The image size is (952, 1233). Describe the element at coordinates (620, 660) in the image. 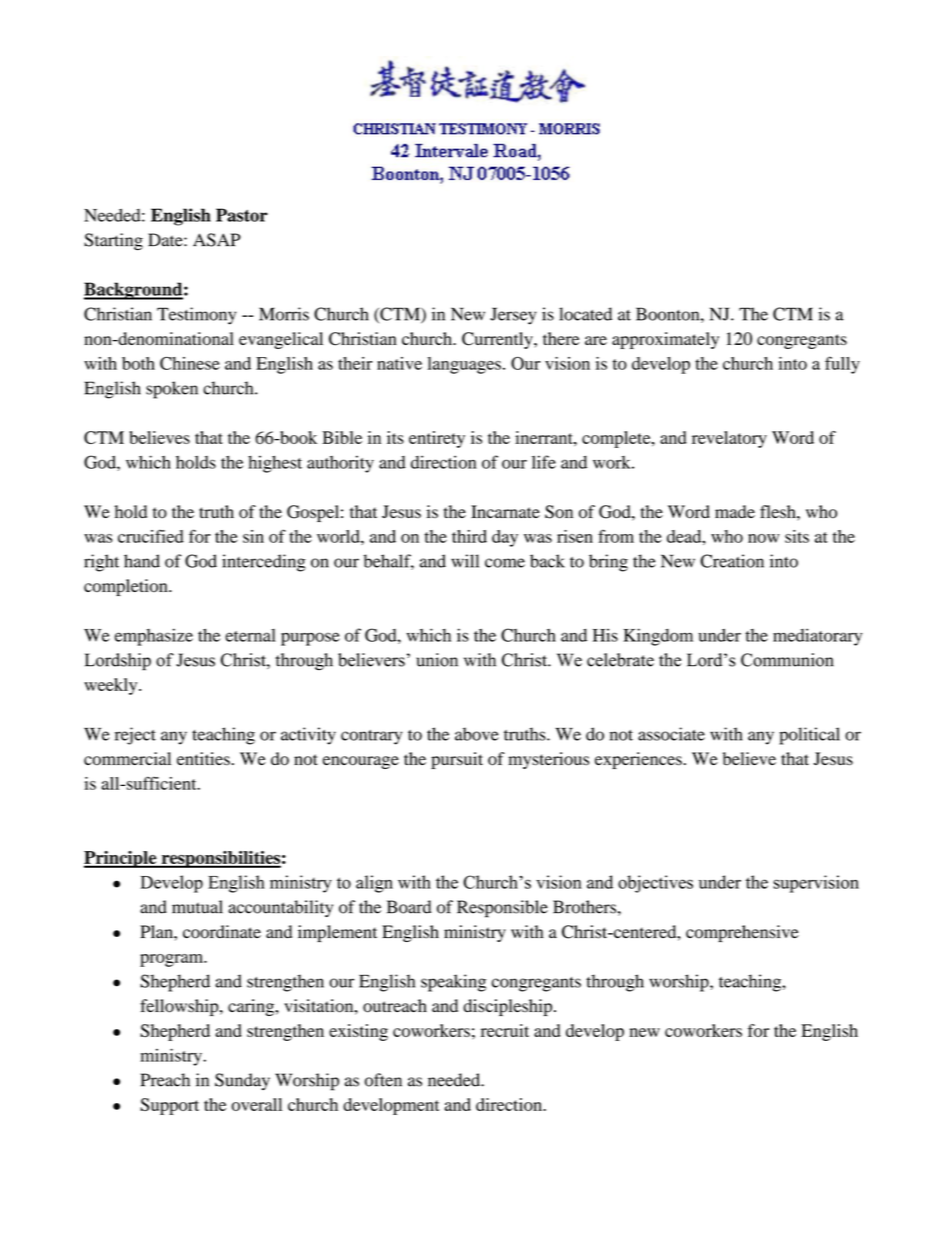

I see `celebrate` at that location.
